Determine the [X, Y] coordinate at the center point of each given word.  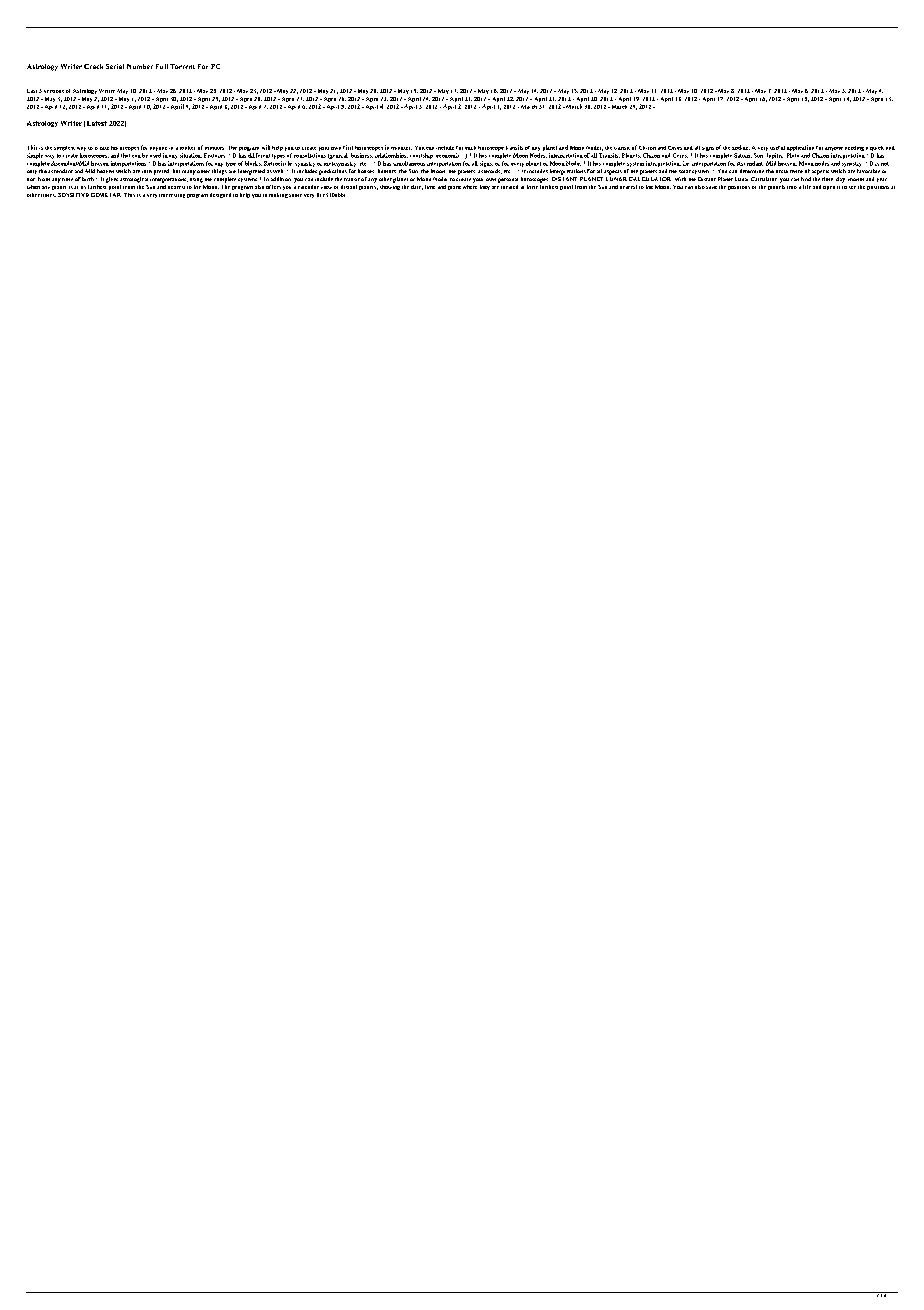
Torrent [182, 66]
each [470, 148]
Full [162, 66]
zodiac [741, 147]
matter [187, 148]
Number [140, 66]
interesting [172, 196]
